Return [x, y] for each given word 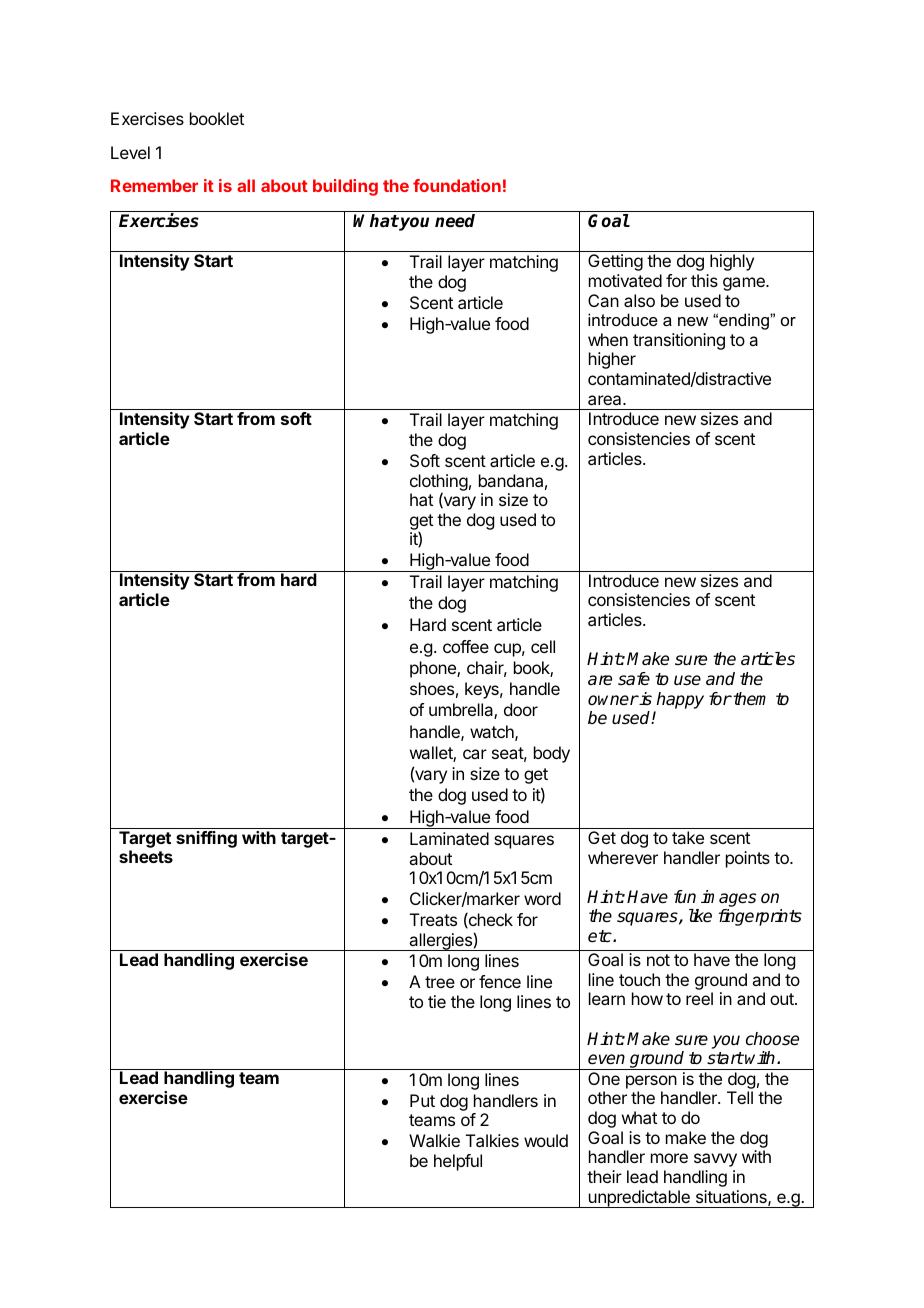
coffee [466, 646]
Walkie [434, 1140]
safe [634, 679]
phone [434, 669]
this [704, 280]
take [688, 837]
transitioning [679, 341]
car [475, 754]
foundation [457, 185]
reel [699, 998]
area [606, 400]
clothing [439, 483]
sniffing [206, 839]
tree [440, 982]
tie [437, 1001]
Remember [154, 185]
